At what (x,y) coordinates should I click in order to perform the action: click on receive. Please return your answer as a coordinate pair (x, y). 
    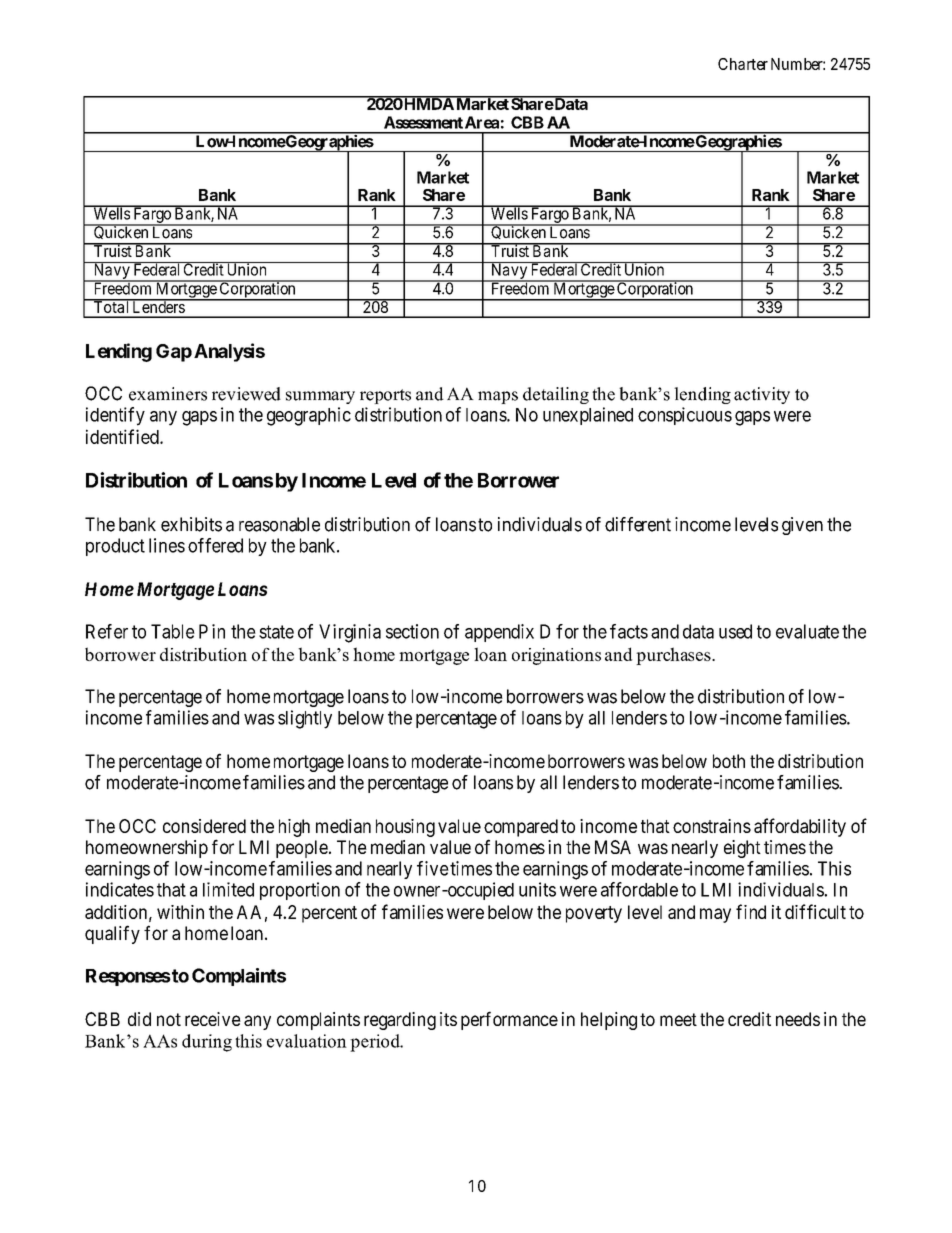
    Looking at the image, I should click on (213, 1019).
